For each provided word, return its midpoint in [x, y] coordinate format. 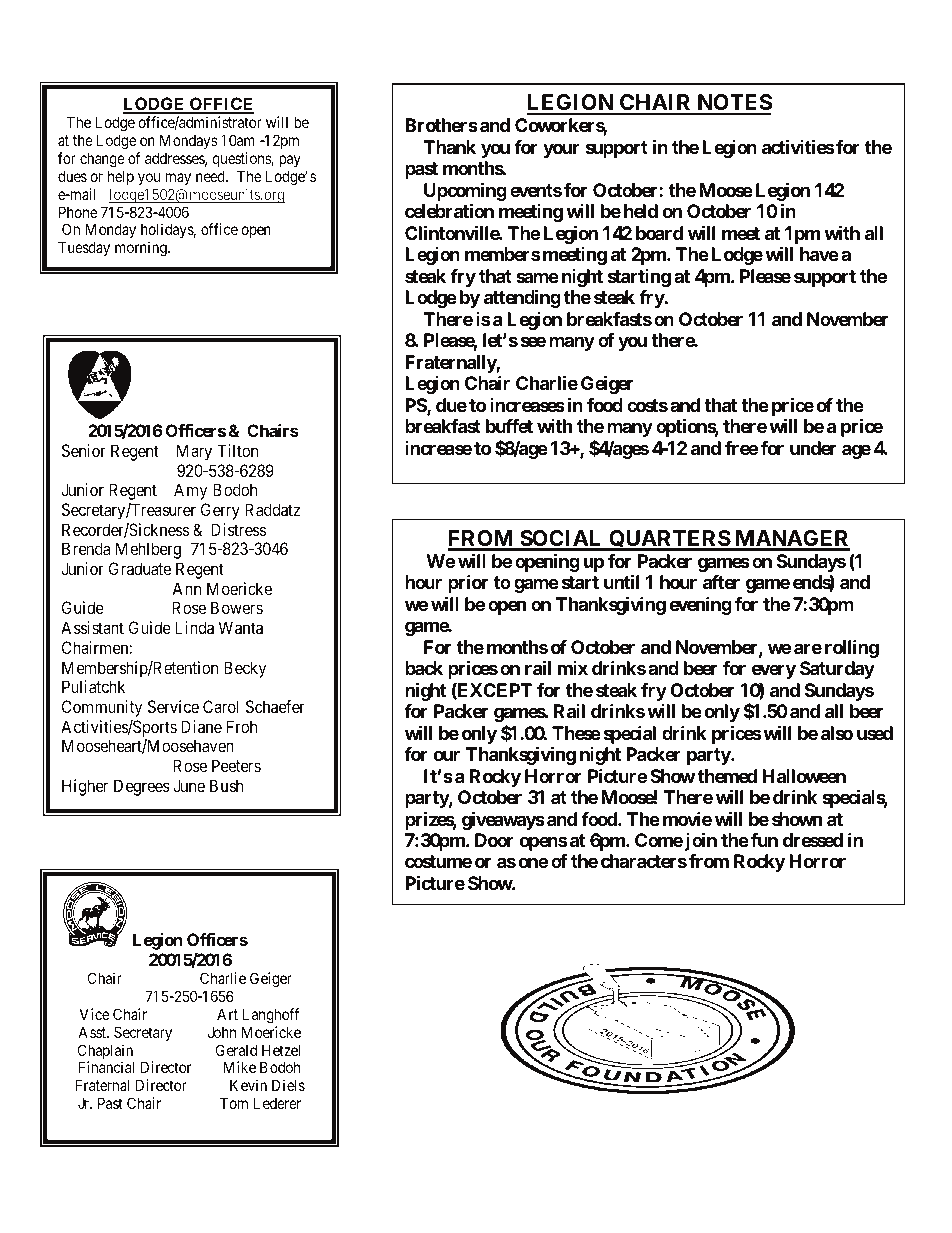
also [837, 733]
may [178, 179]
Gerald [236, 1050]
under [813, 448]
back [424, 668]
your [561, 150]
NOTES [733, 104]
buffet [509, 426]
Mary [194, 452]
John [222, 1032]
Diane [201, 726]
